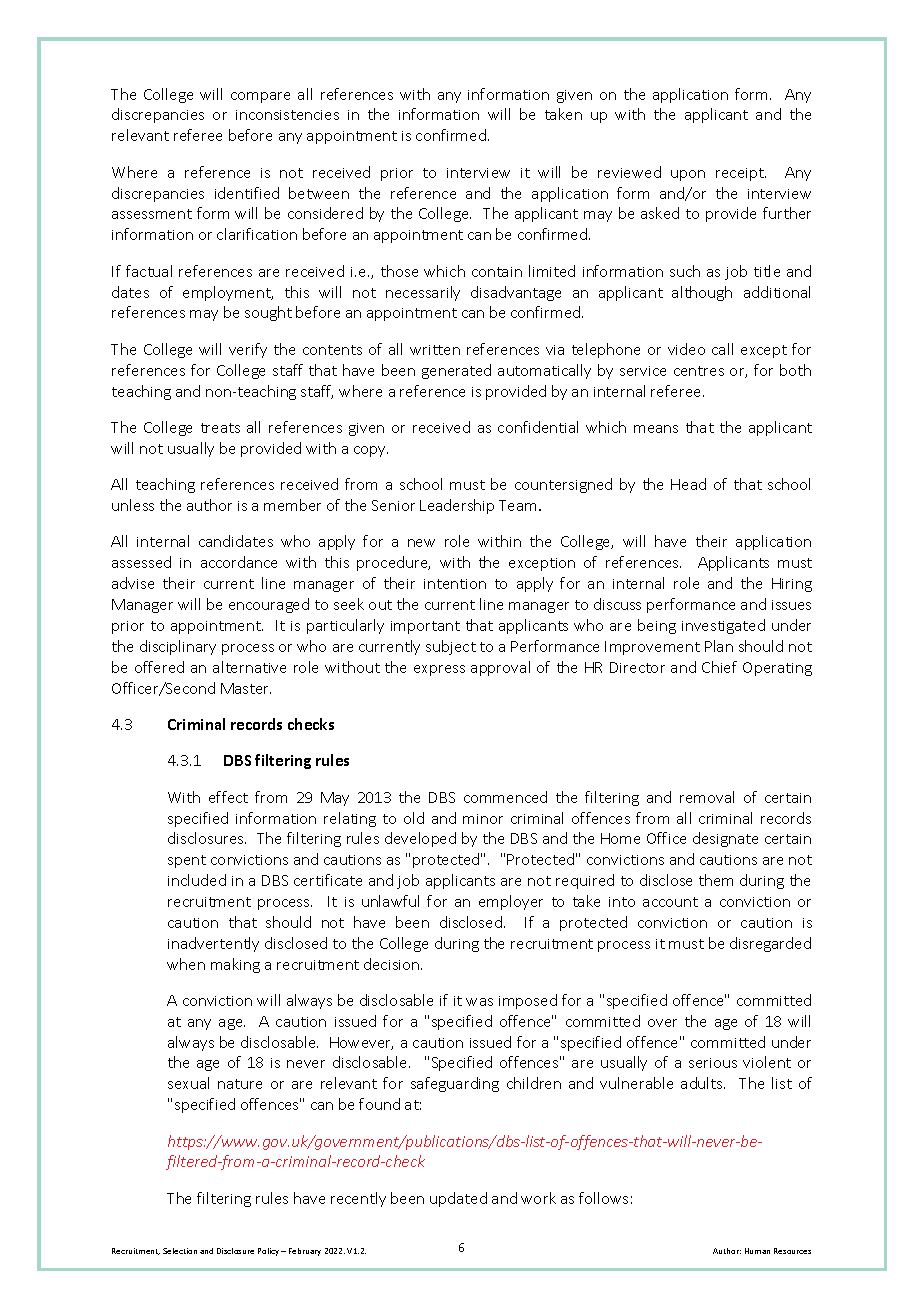 The width and height of the image is (924, 1308). I want to click on inadvertently, so click(213, 944).
